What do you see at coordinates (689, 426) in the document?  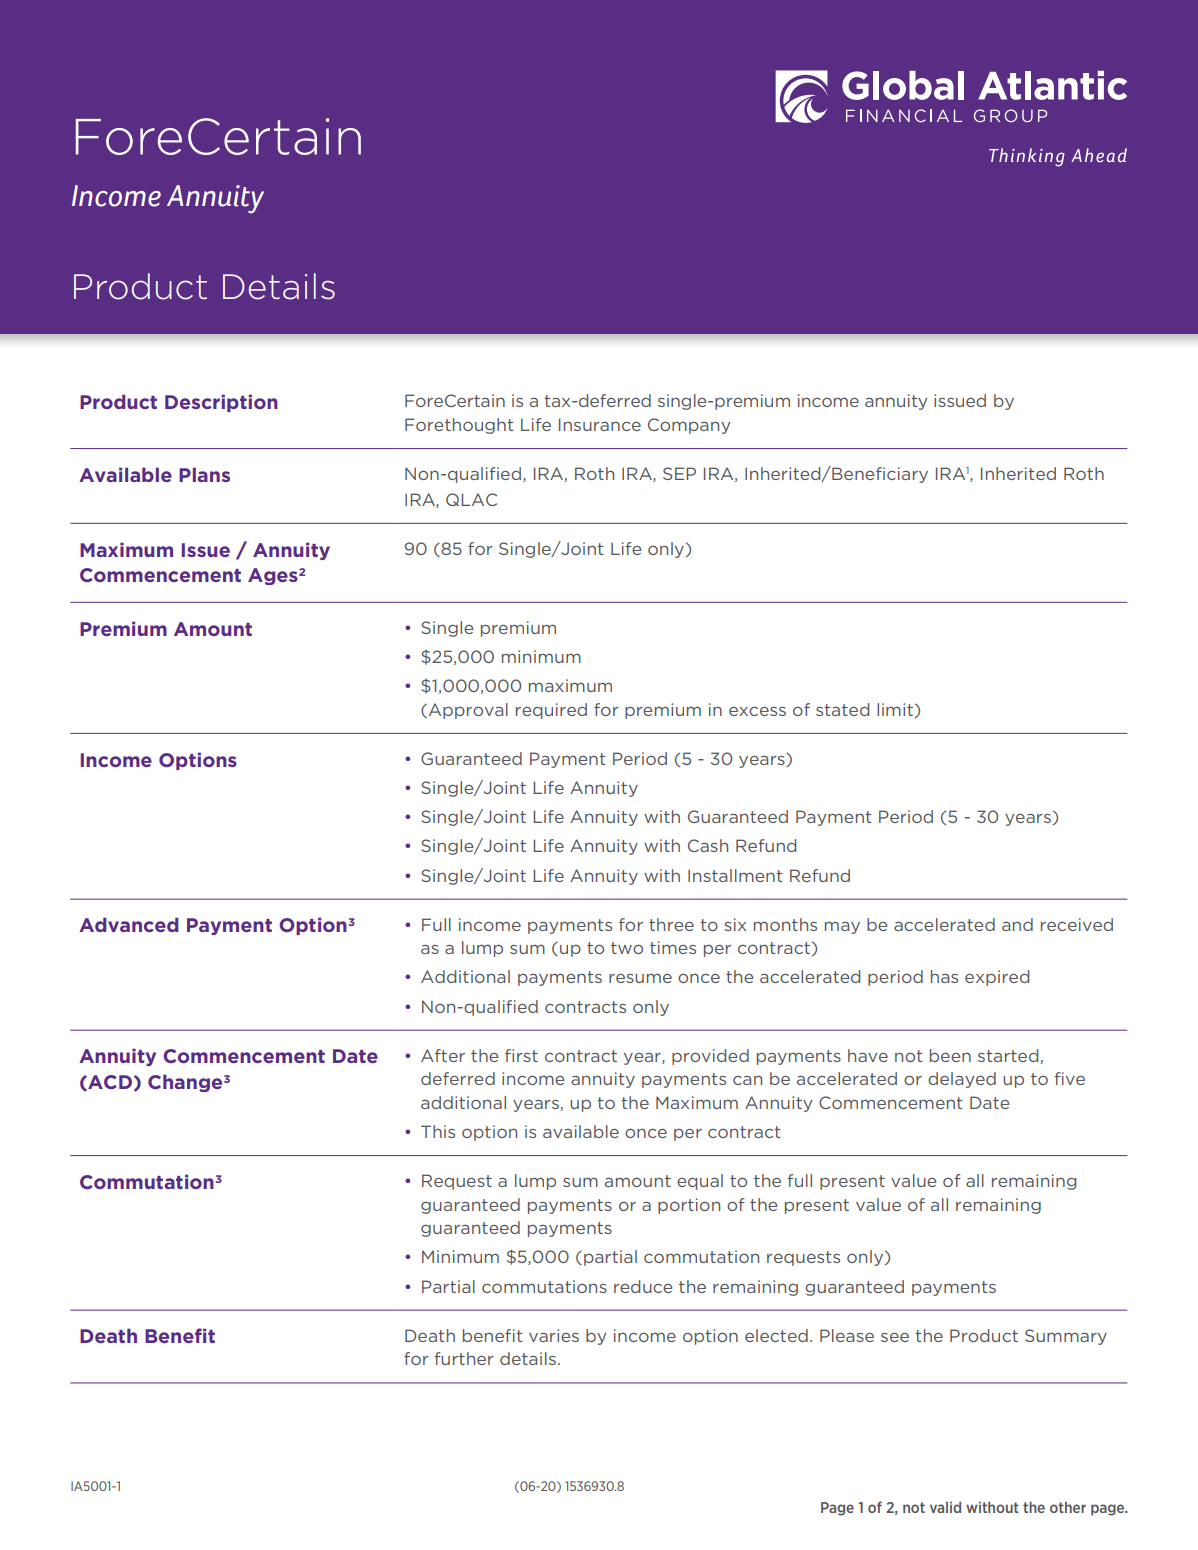 I see `Company` at bounding box center [689, 426].
